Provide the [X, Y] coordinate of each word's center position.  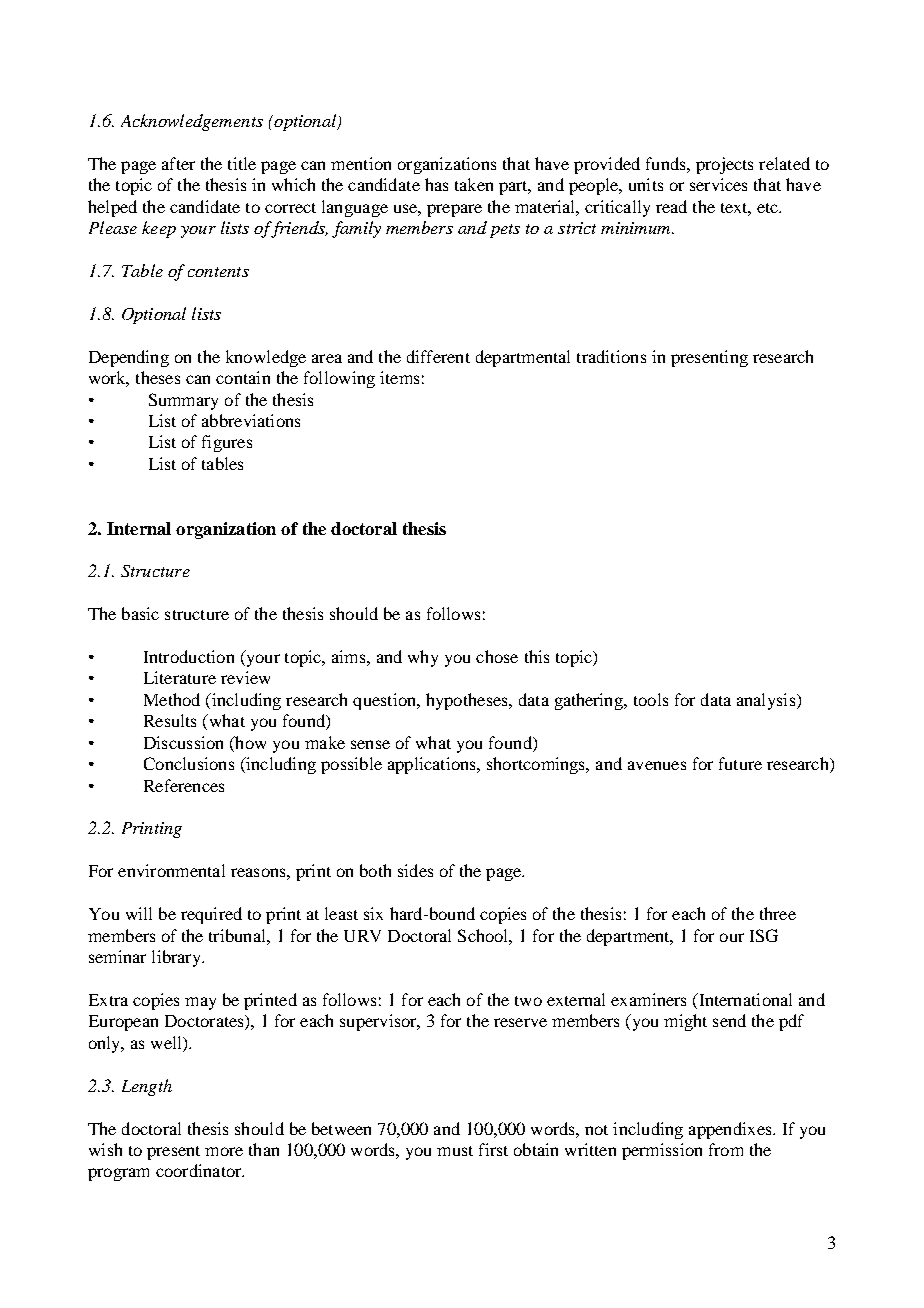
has [436, 184]
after [178, 163]
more [224, 1151]
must [455, 1151]
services [718, 184]
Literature [180, 677]
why [423, 658]
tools [651, 699]
